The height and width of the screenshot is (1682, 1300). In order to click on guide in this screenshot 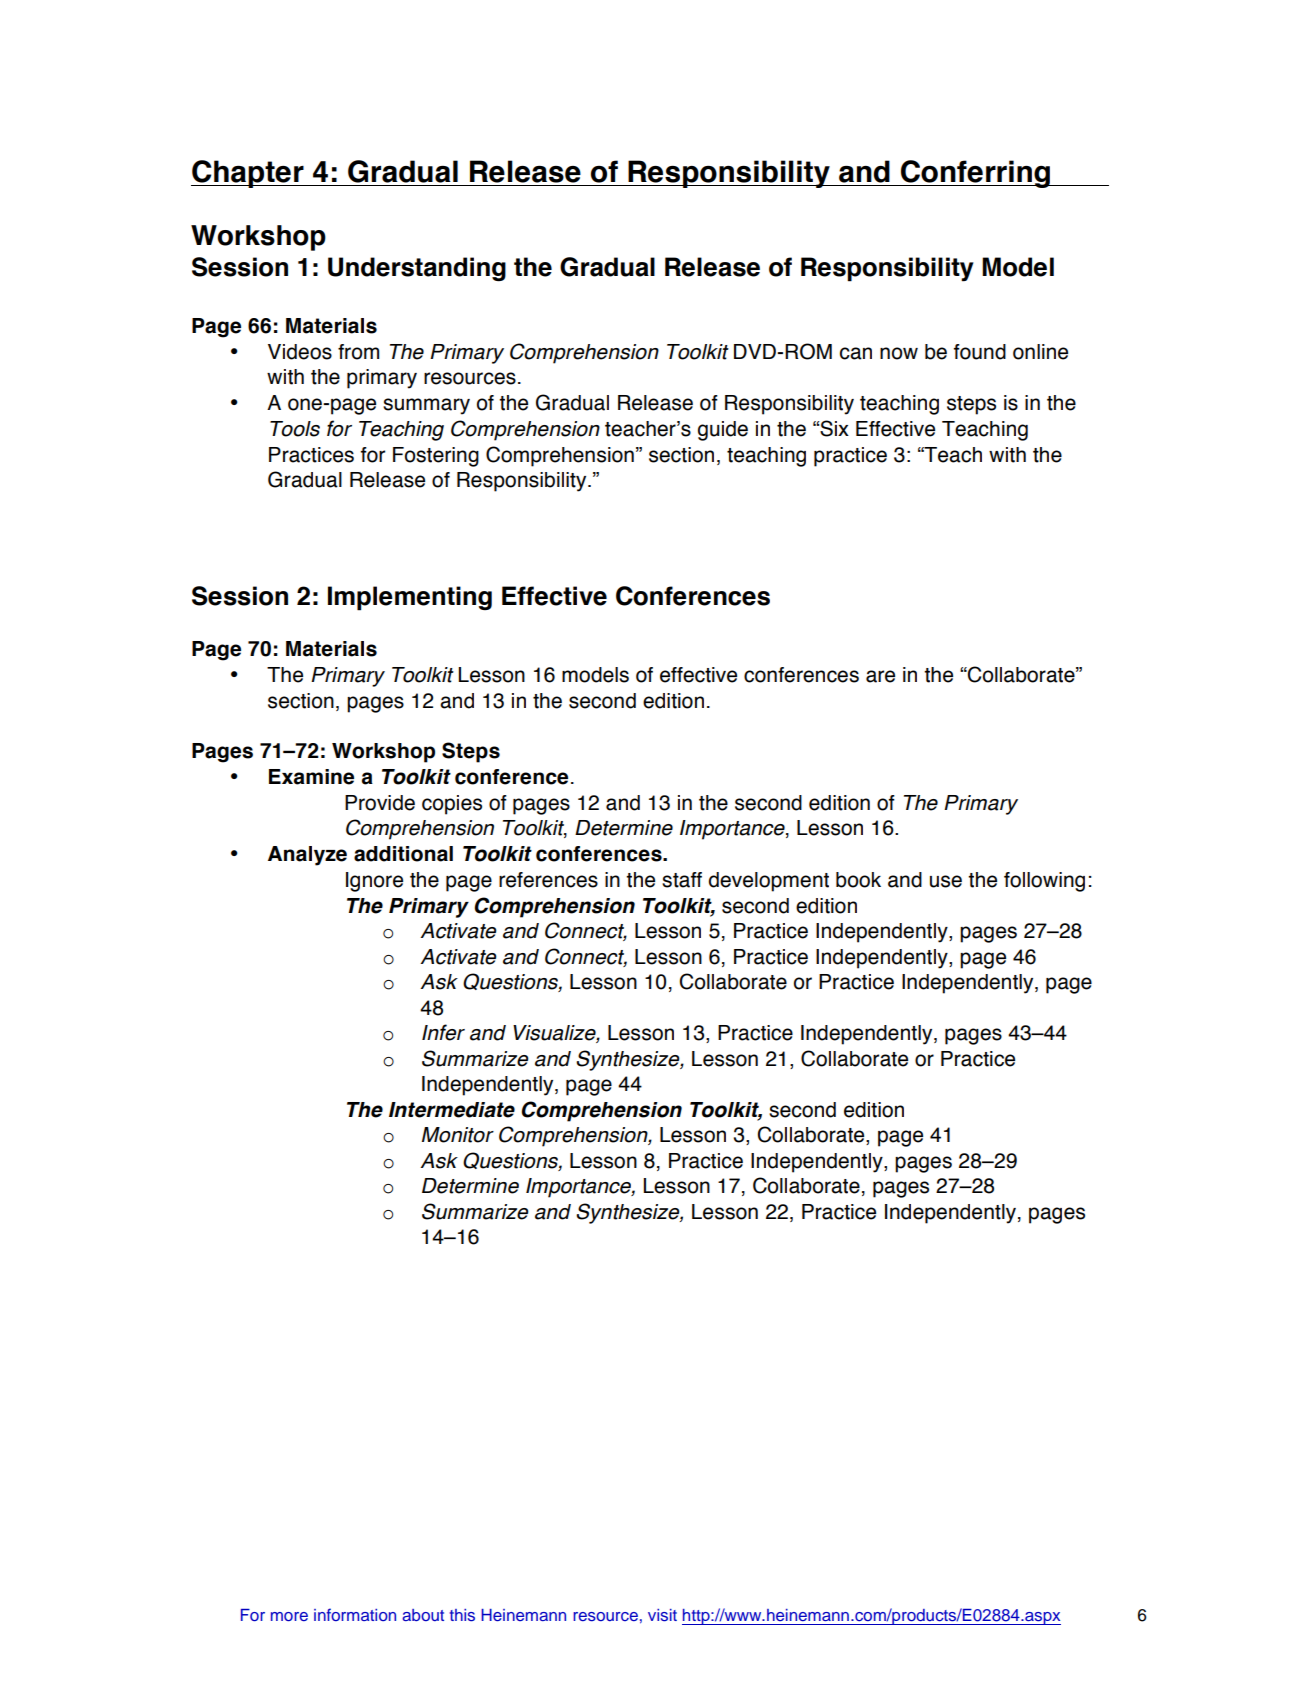, I will do `click(723, 431)`.
